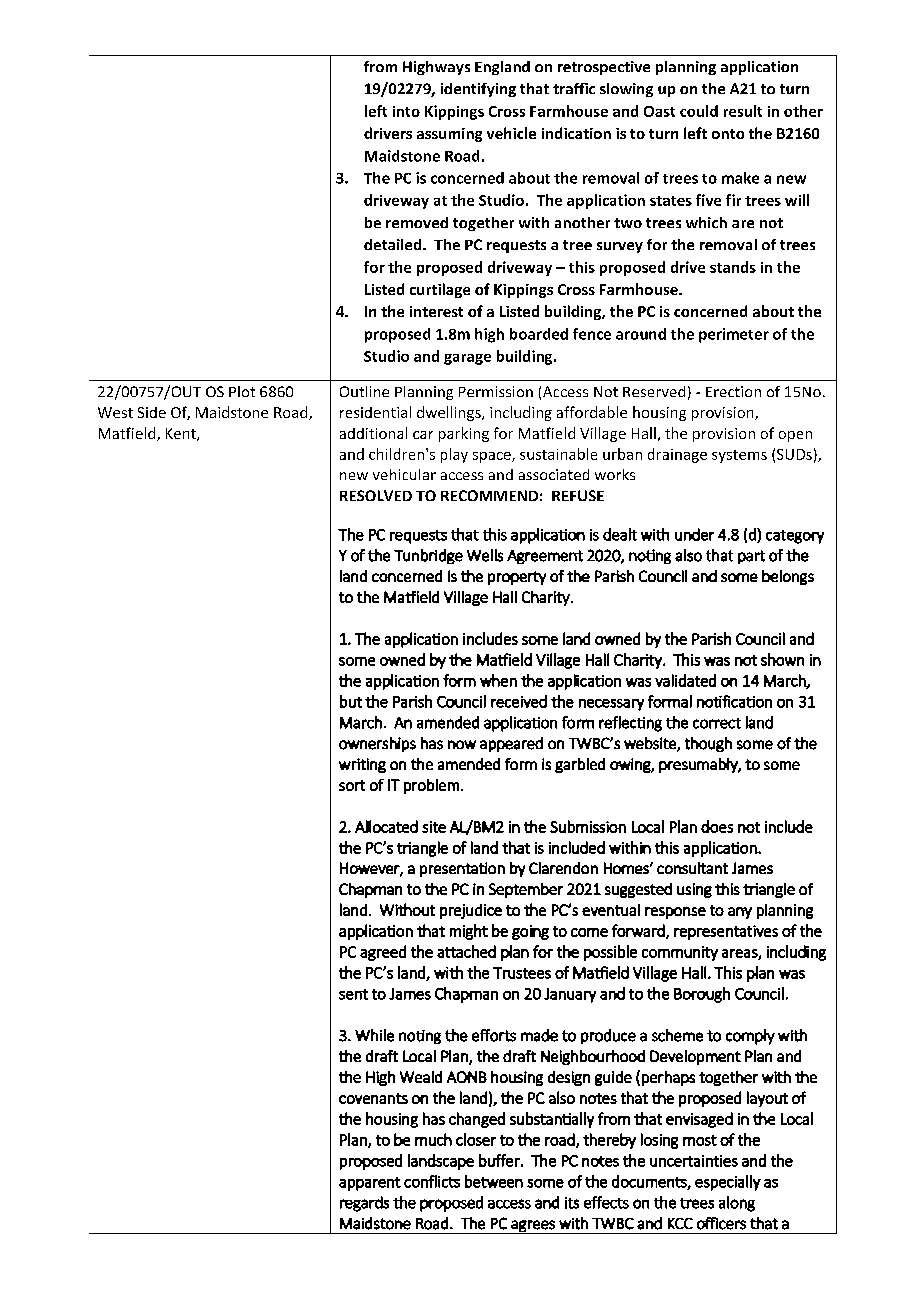 The width and height of the page is (924, 1308). What do you see at coordinates (351, 701) in the page?
I see `but` at bounding box center [351, 701].
